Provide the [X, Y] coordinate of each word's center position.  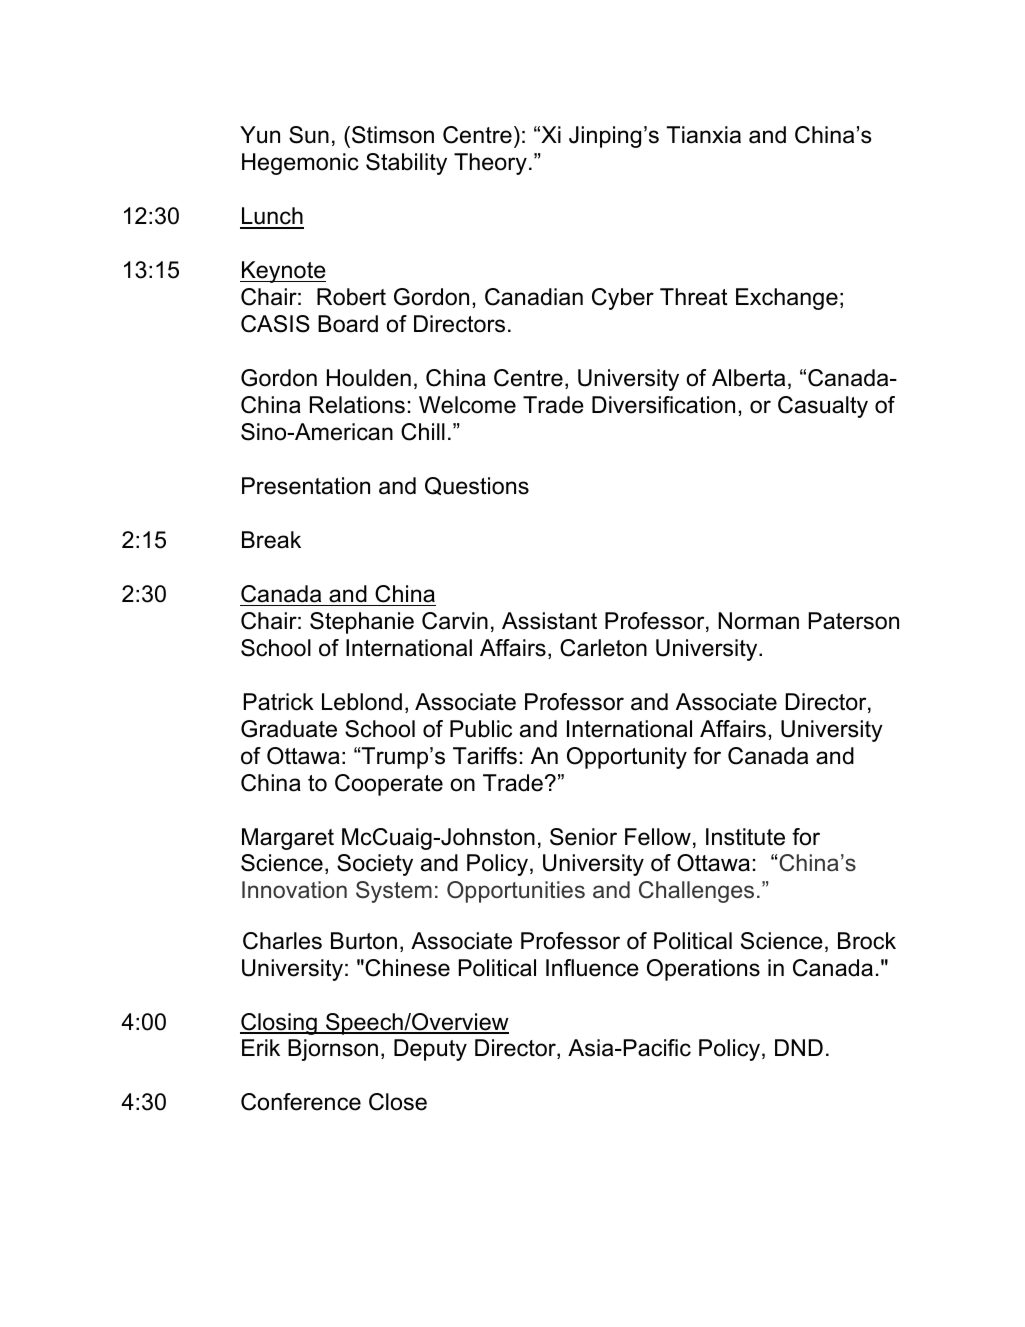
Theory [490, 164]
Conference [301, 1102]
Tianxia [703, 135]
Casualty [823, 407]
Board [348, 324]
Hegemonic [300, 164]
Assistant [549, 621]
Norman [758, 621]
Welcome [467, 405]
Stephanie [362, 623]
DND [799, 1047]
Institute [745, 837]
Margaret [288, 839]
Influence [592, 968]
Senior [583, 837]
